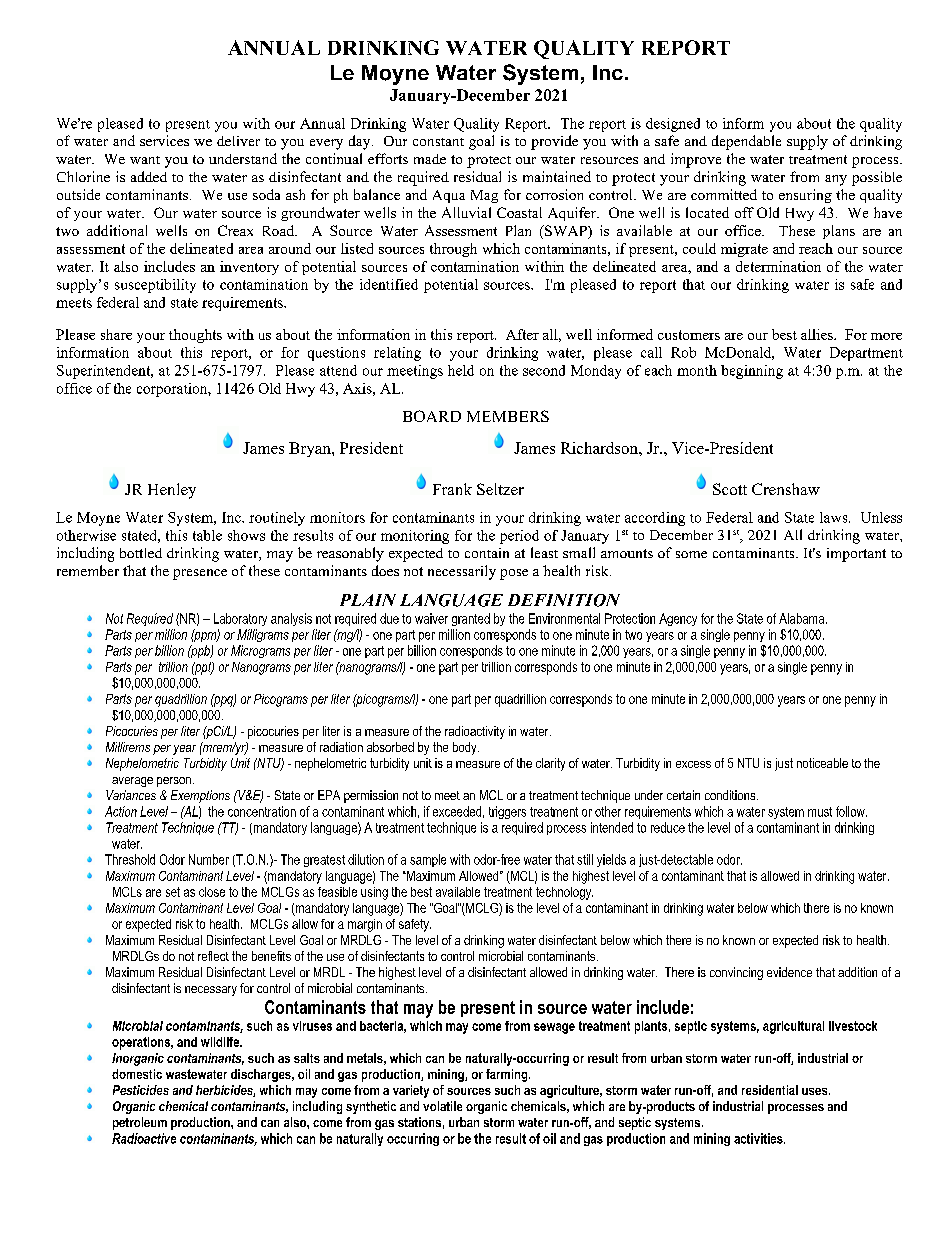 The height and width of the screenshot is (1233, 952). I want to click on constant, so click(438, 142).
